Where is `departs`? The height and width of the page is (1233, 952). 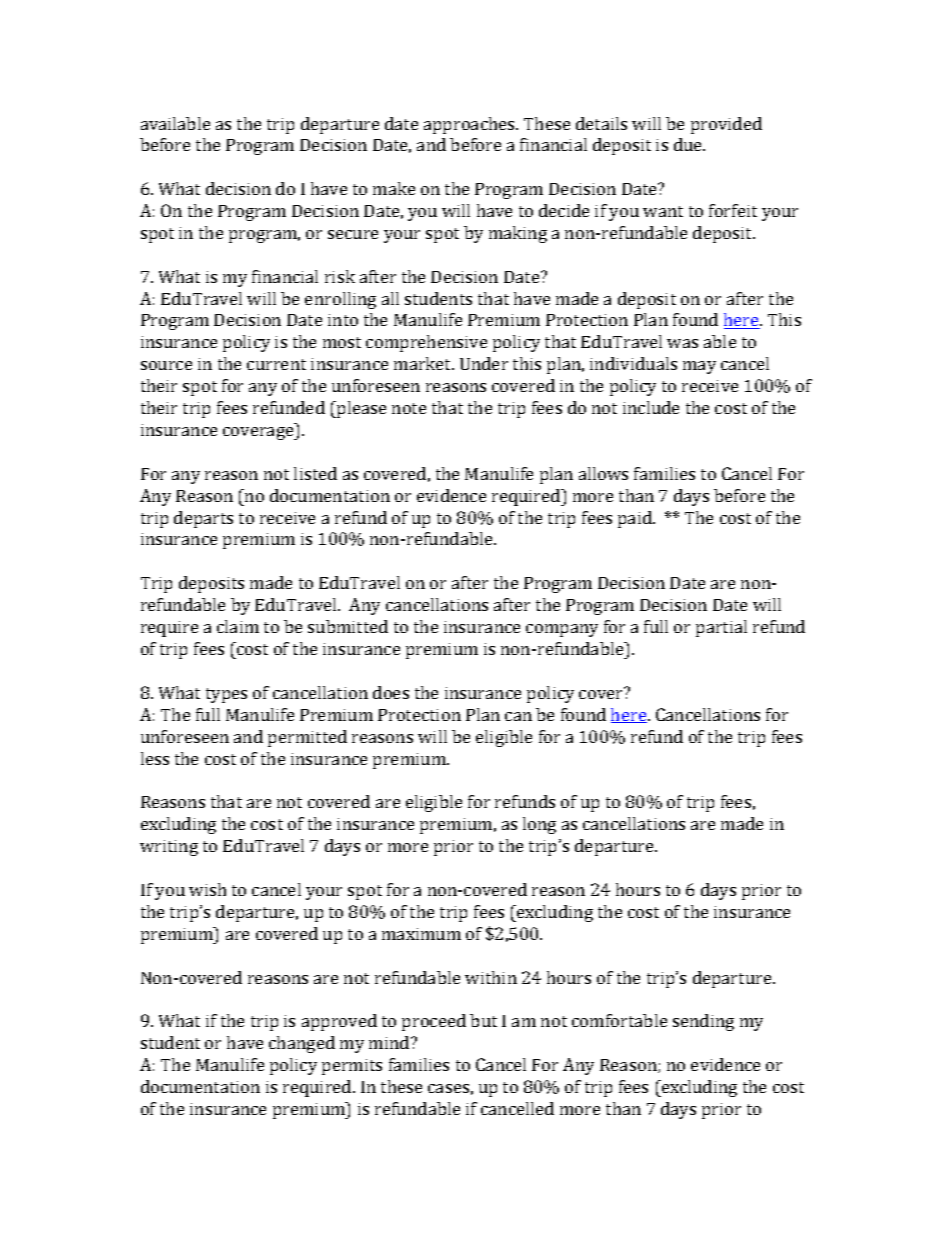
departs is located at coordinates (203, 519).
